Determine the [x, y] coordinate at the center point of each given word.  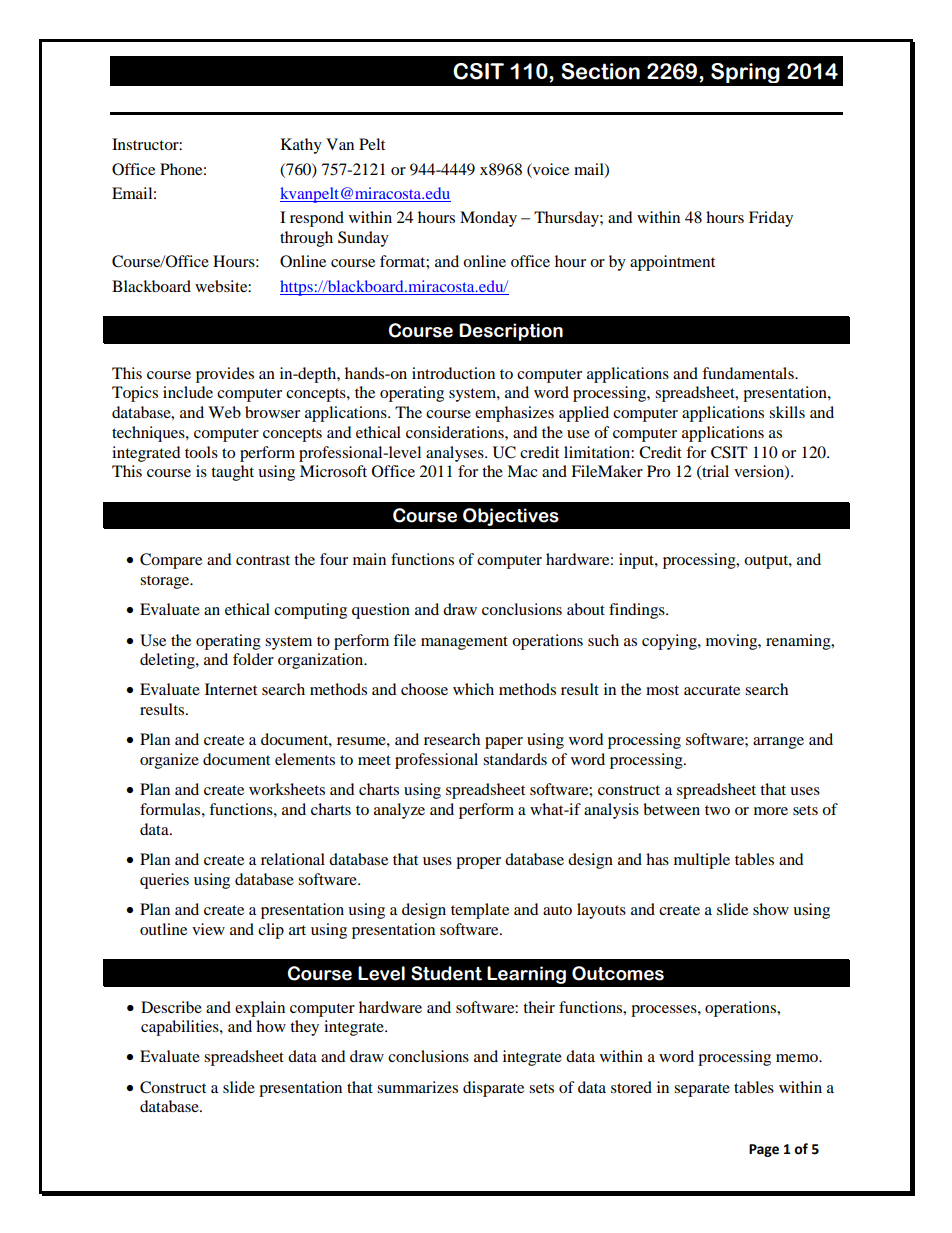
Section [600, 71]
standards [515, 759]
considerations [456, 432]
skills [787, 412]
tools [201, 452]
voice [550, 169]
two [717, 810]
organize [169, 761]
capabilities [181, 1028]
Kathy [301, 146]
